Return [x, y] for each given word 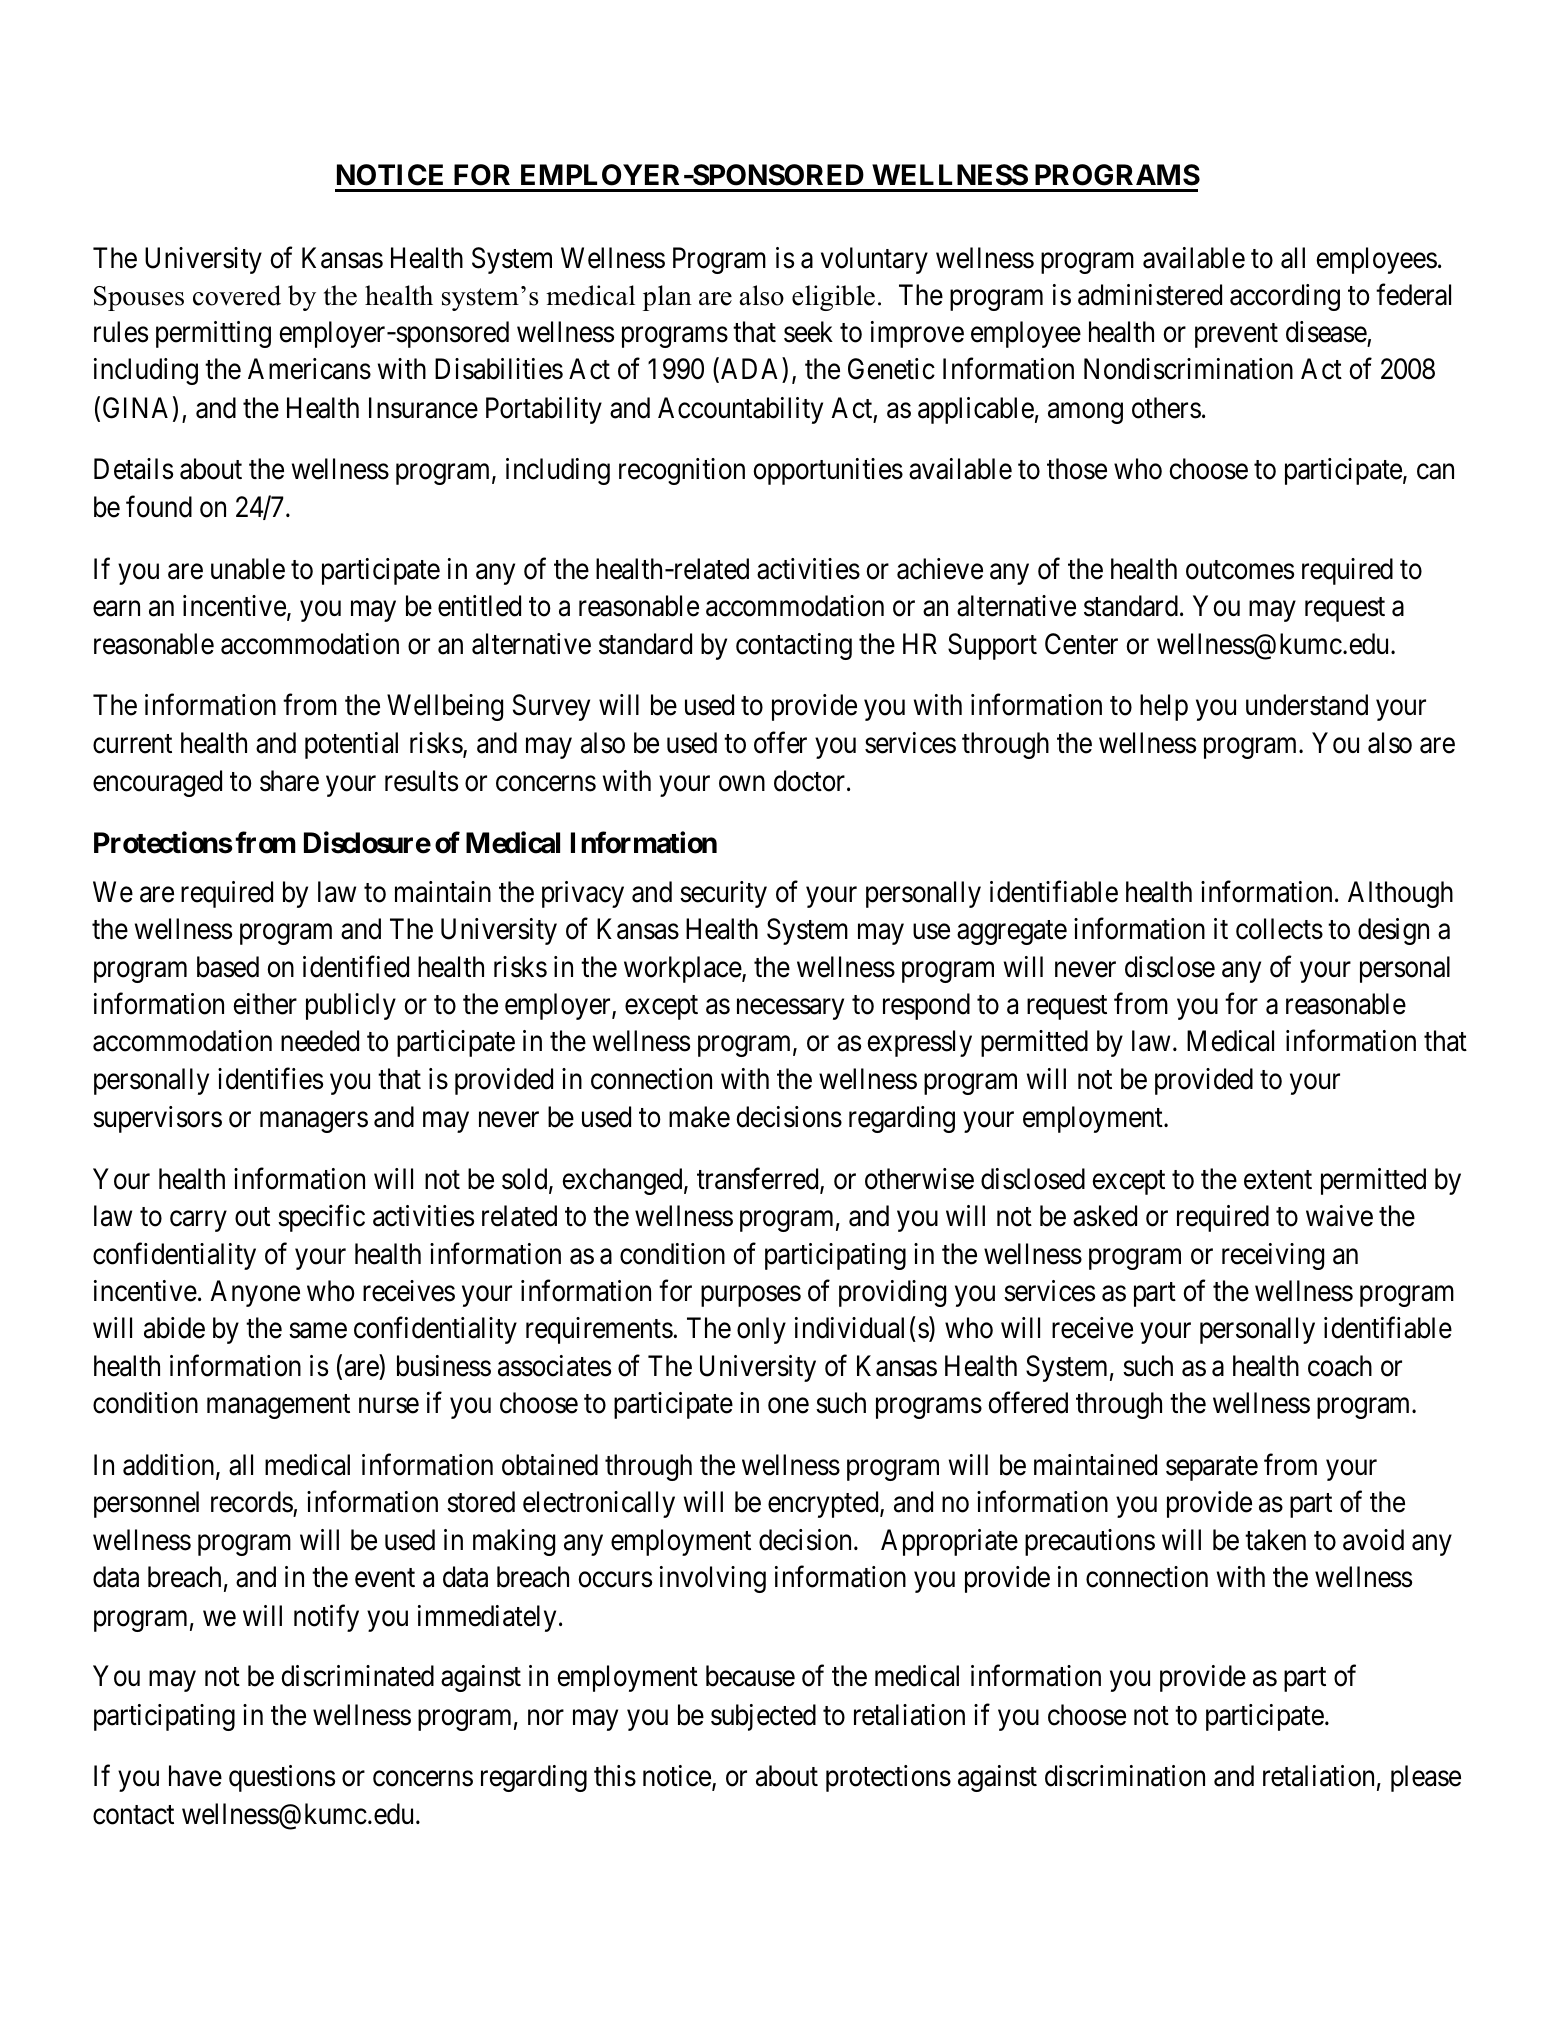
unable [248, 569]
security [723, 894]
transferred [759, 1179]
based [228, 967]
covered [237, 295]
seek [808, 332]
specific [321, 1218]
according [1285, 297]
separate [1212, 1469]
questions [282, 1778]
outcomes [1240, 570]
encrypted [824, 1504]
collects [1279, 929]
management [278, 1407]
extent [1278, 1180]
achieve [940, 569]
